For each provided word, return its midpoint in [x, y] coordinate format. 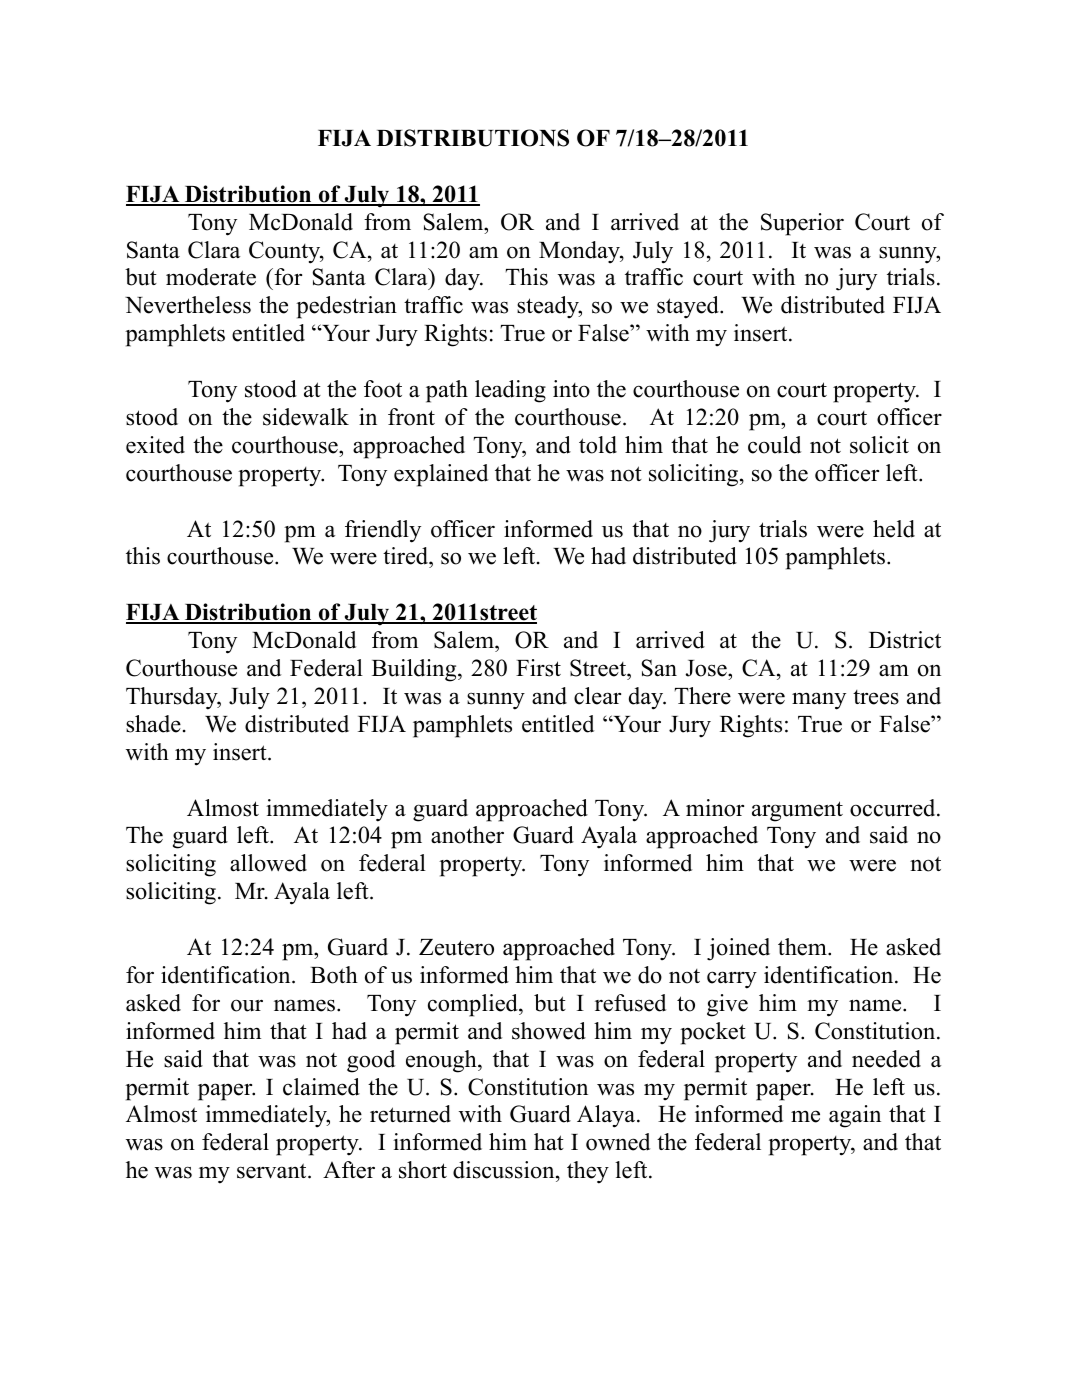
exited [155, 445]
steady [549, 307]
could [774, 445]
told [598, 445]
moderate [211, 277]
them [803, 947]
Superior [802, 224]
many [819, 701]
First [538, 668]
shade [153, 724]
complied [474, 1005]
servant [273, 1171]
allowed [268, 863]
